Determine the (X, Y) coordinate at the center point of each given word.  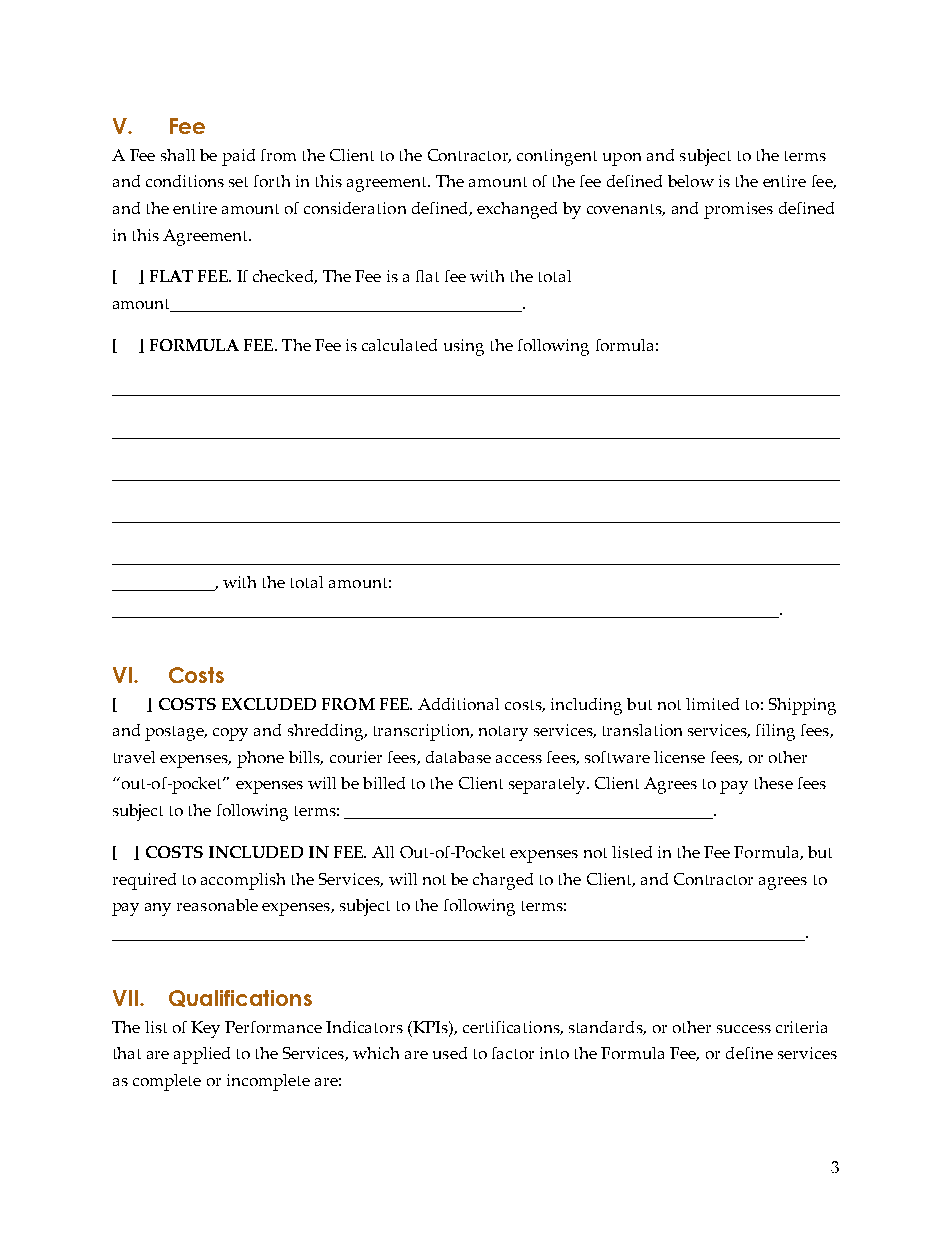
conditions (185, 181)
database (458, 757)
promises (738, 210)
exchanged (517, 210)
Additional (458, 704)
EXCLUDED (269, 704)
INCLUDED (256, 852)
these (774, 783)
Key (205, 1029)
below (691, 181)
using (464, 347)
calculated (399, 345)
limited (712, 704)
